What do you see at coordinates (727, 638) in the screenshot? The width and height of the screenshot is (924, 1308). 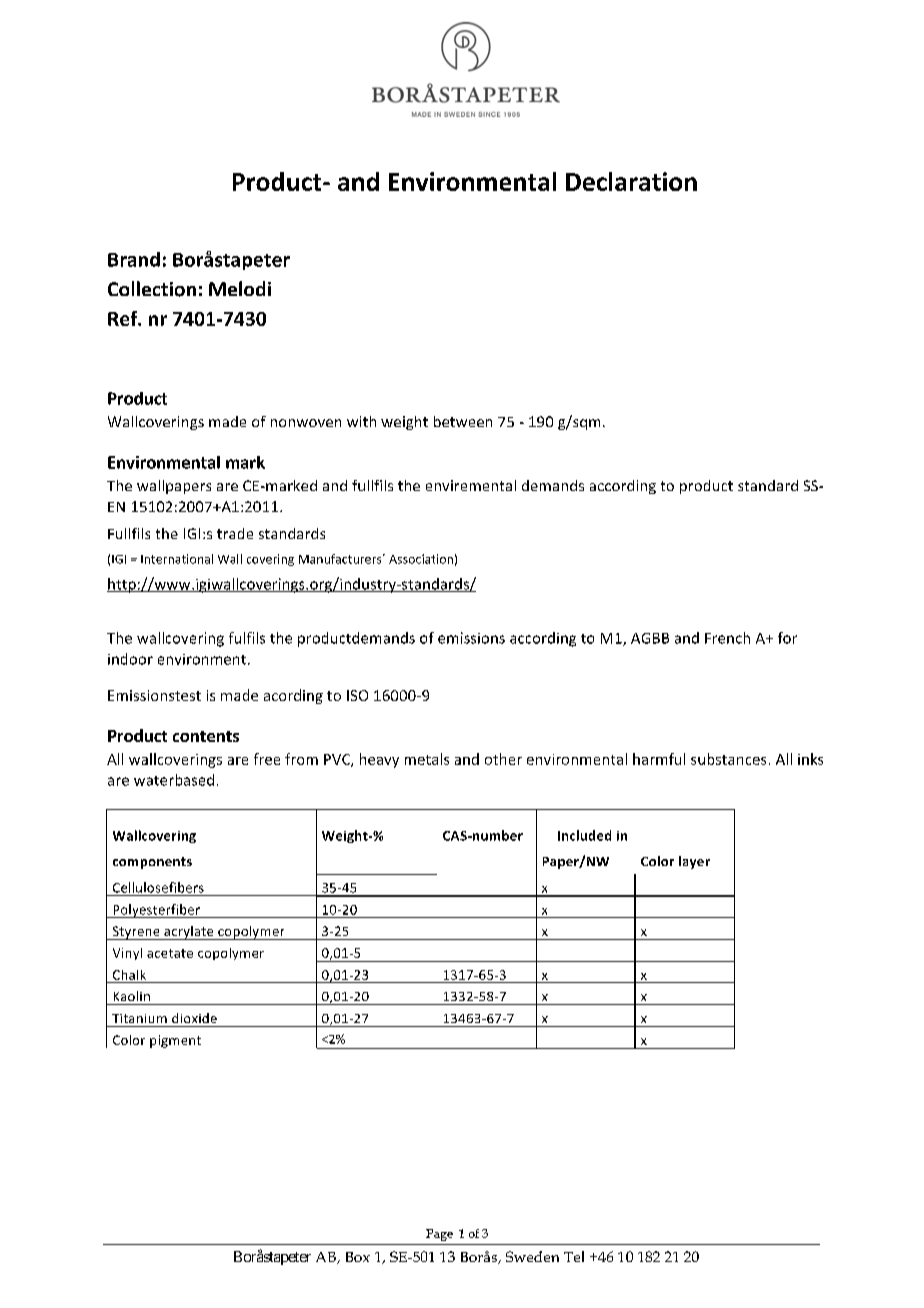 I see `French` at bounding box center [727, 638].
